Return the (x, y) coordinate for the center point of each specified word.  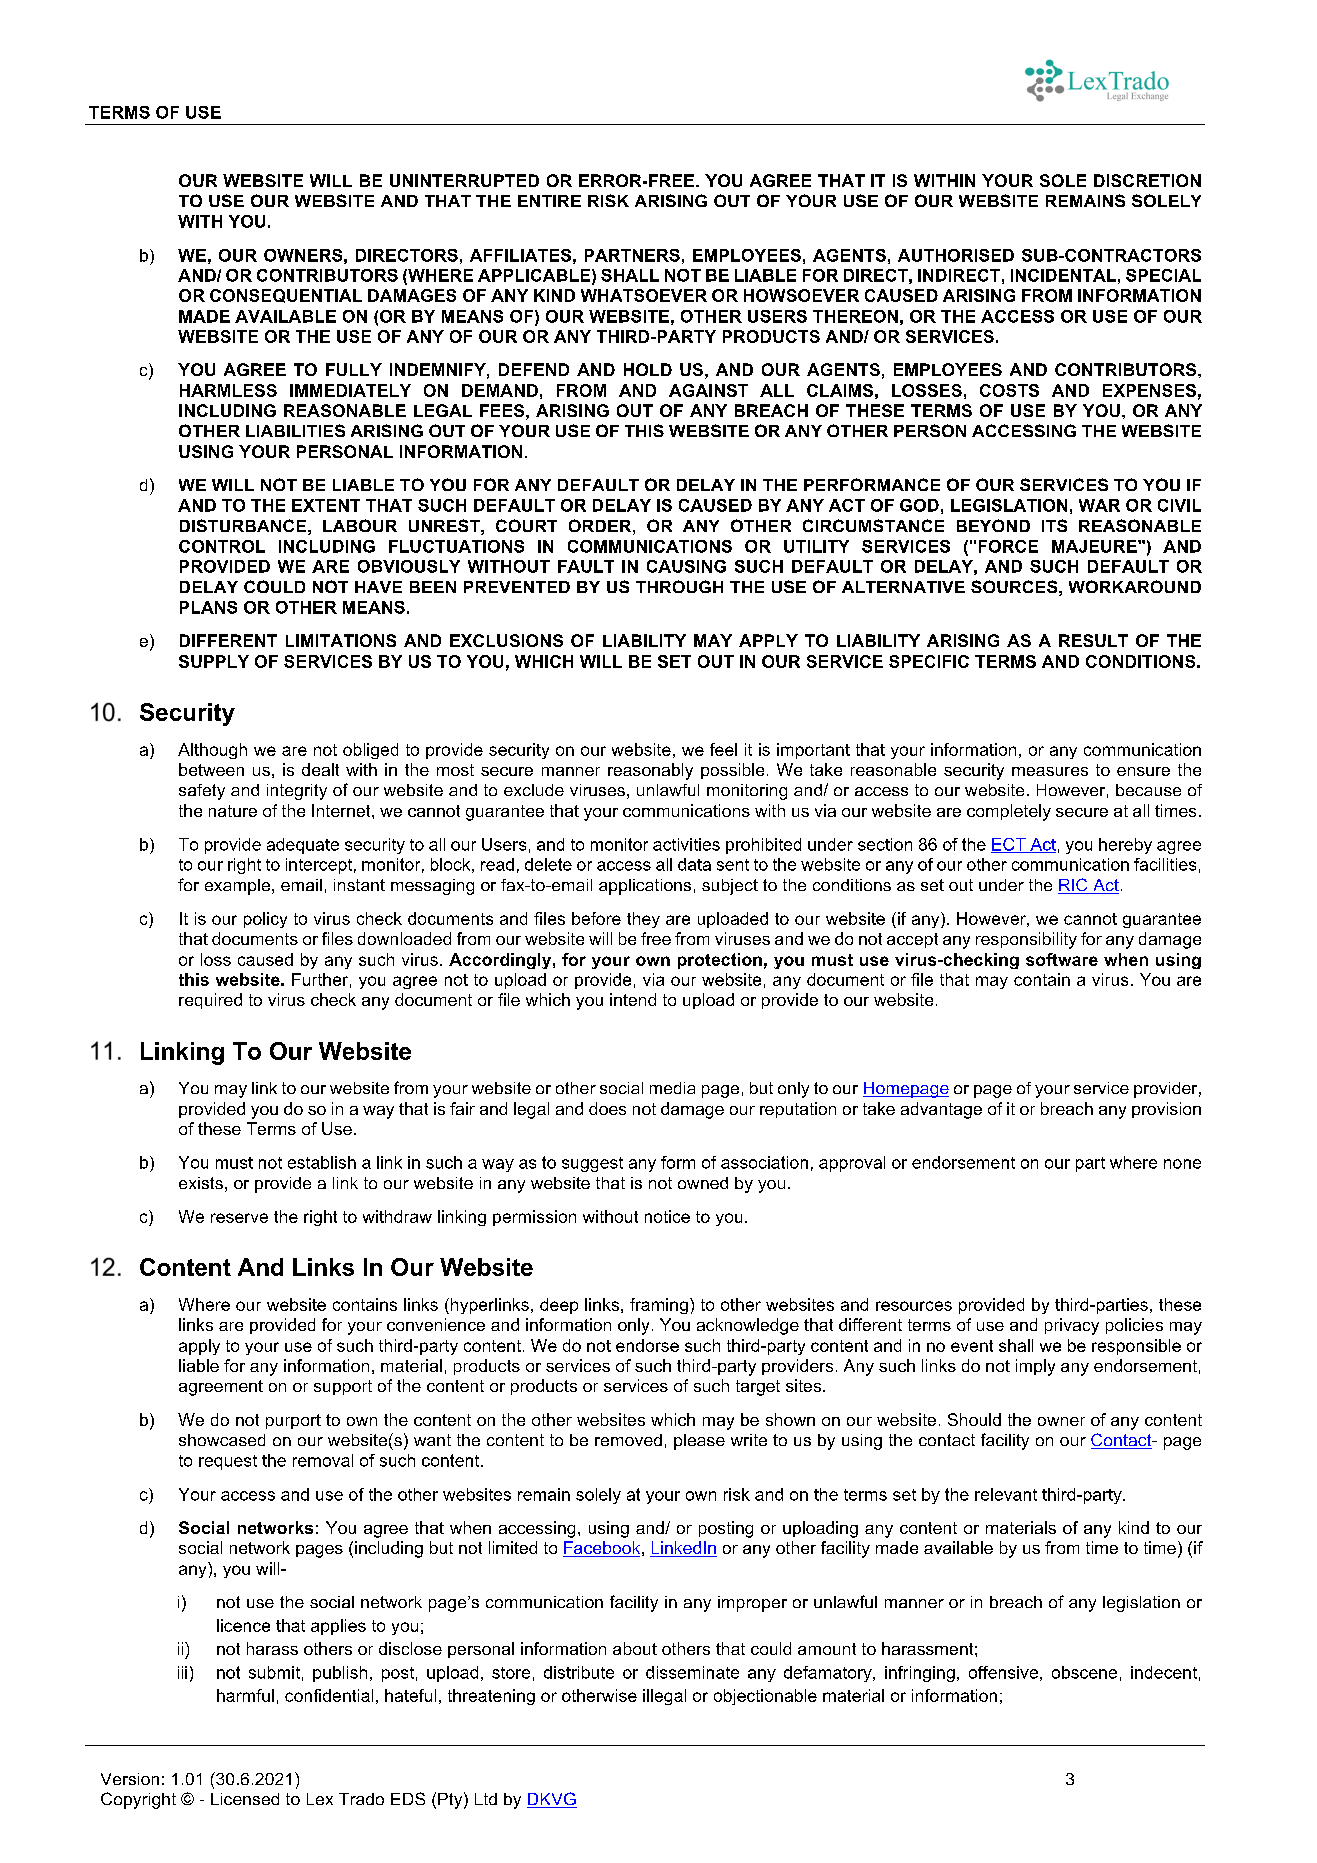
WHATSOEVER (644, 295)
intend (633, 999)
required (210, 1001)
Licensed (245, 1799)
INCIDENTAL (1063, 275)
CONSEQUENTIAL (286, 296)
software (1062, 959)
